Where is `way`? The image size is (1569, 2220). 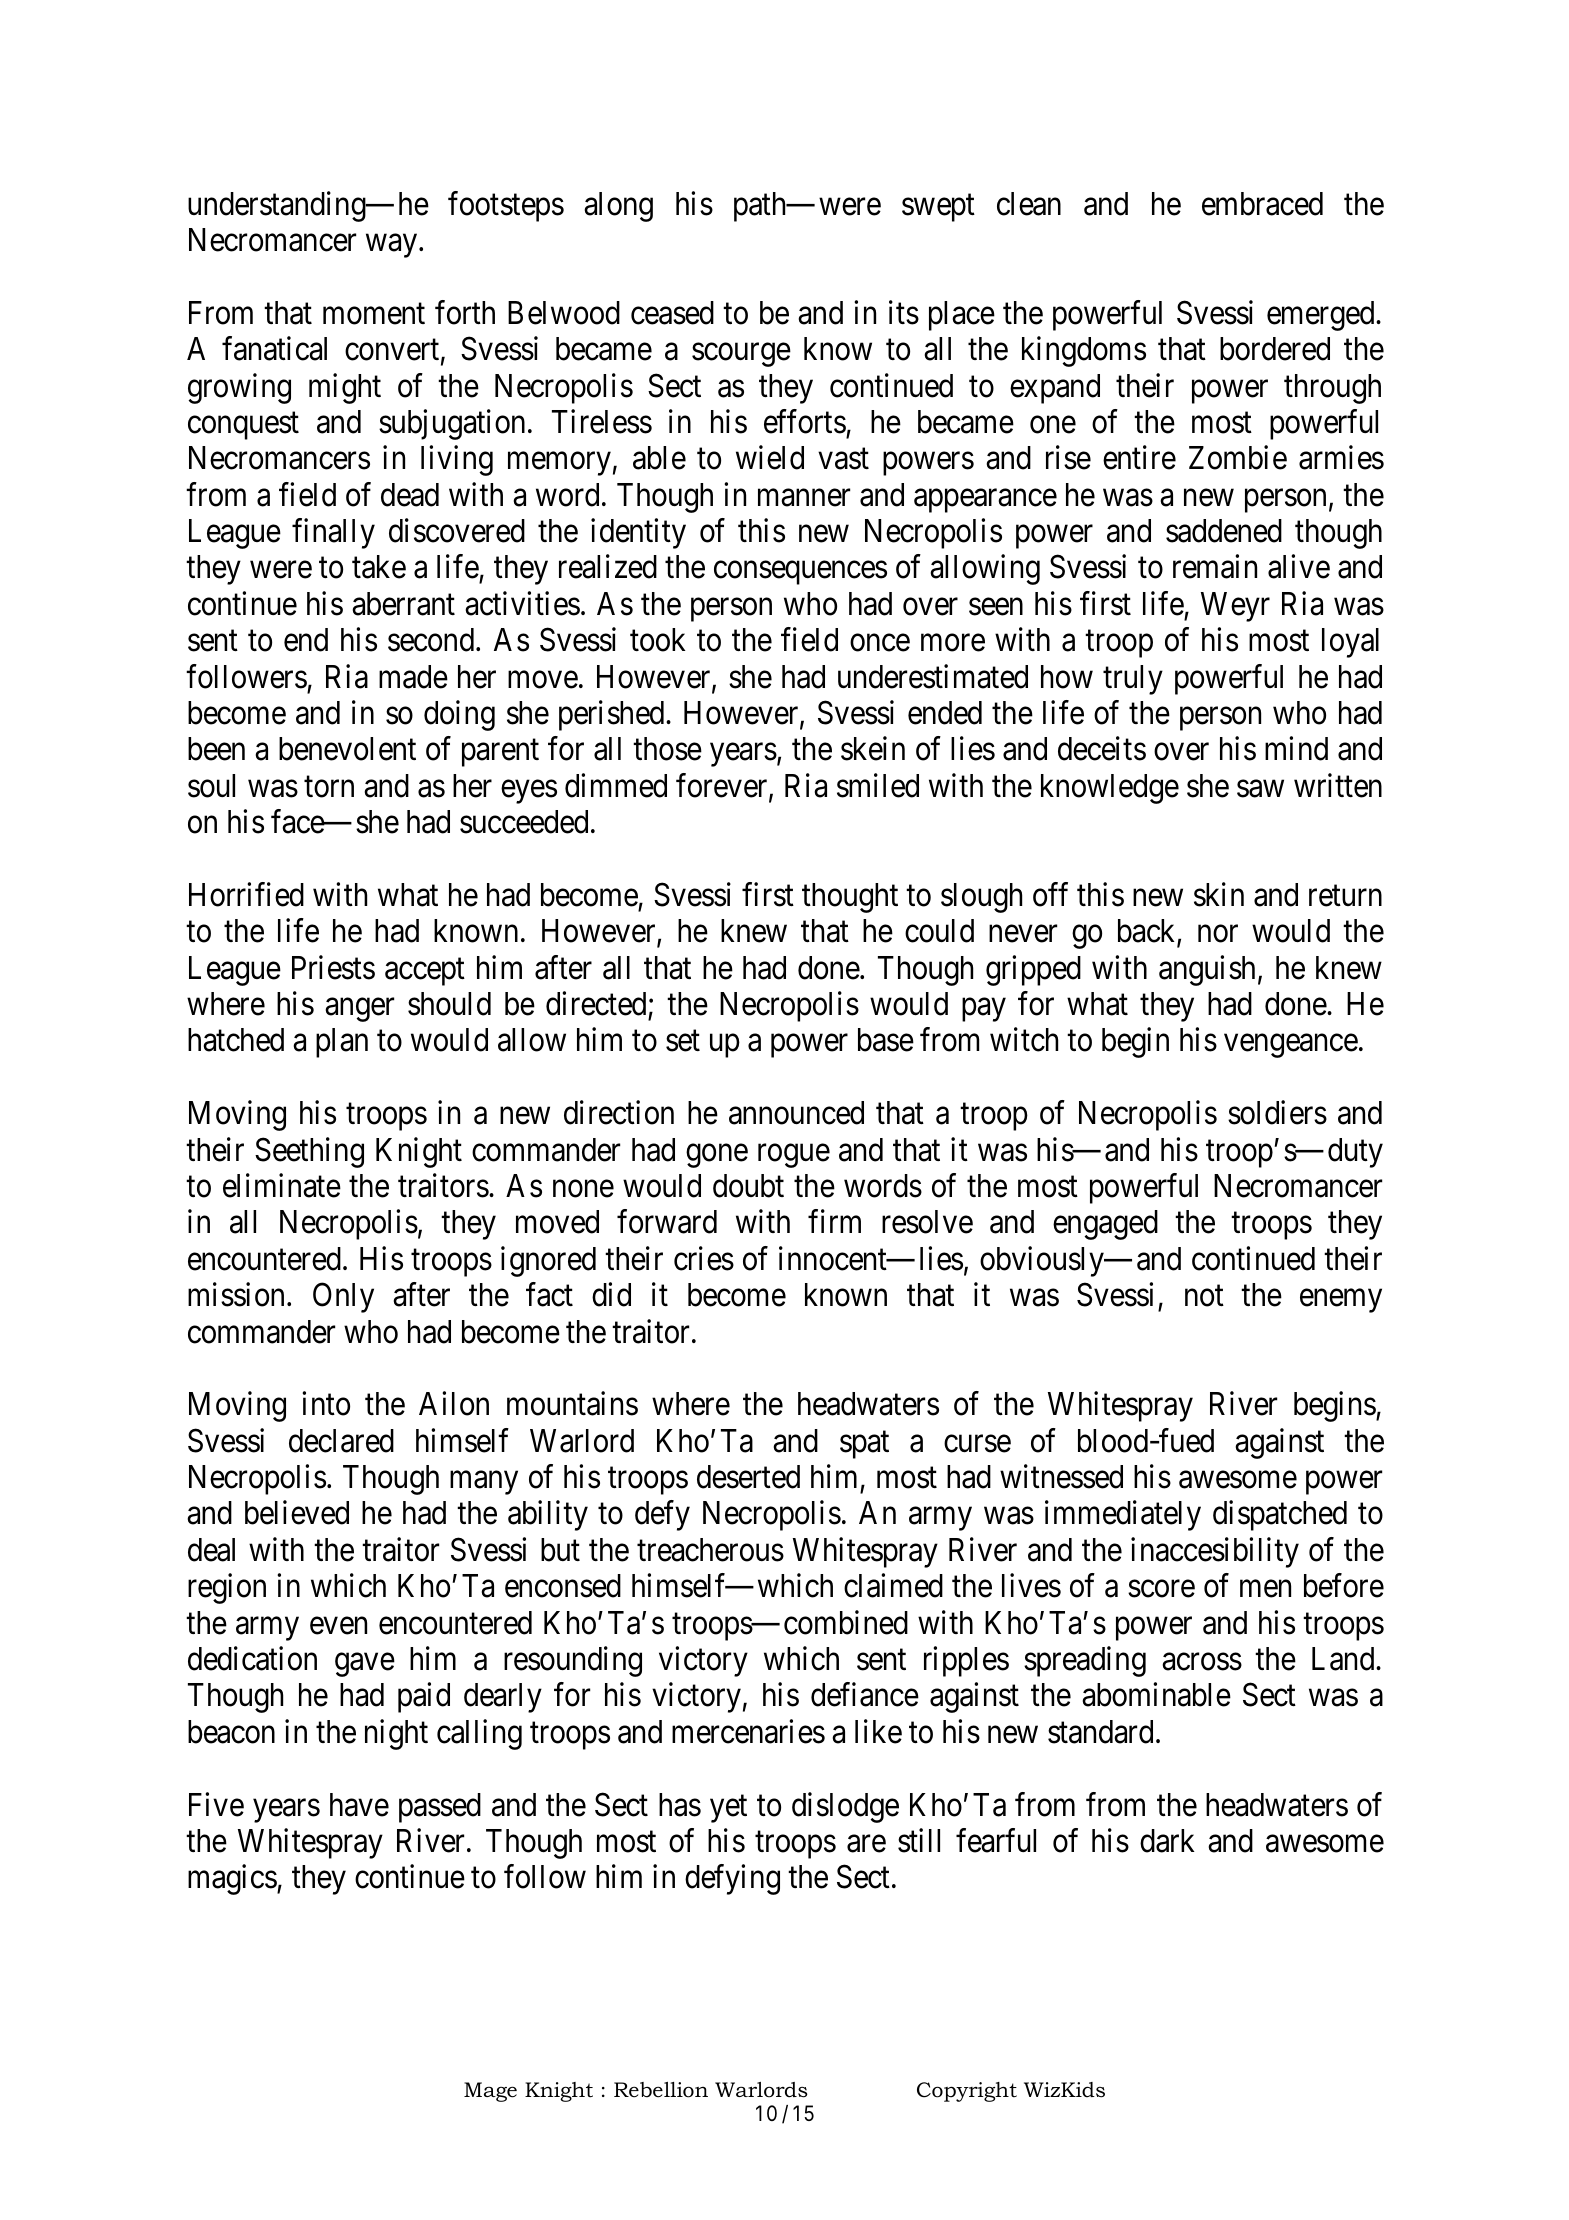 way is located at coordinates (393, 246).
